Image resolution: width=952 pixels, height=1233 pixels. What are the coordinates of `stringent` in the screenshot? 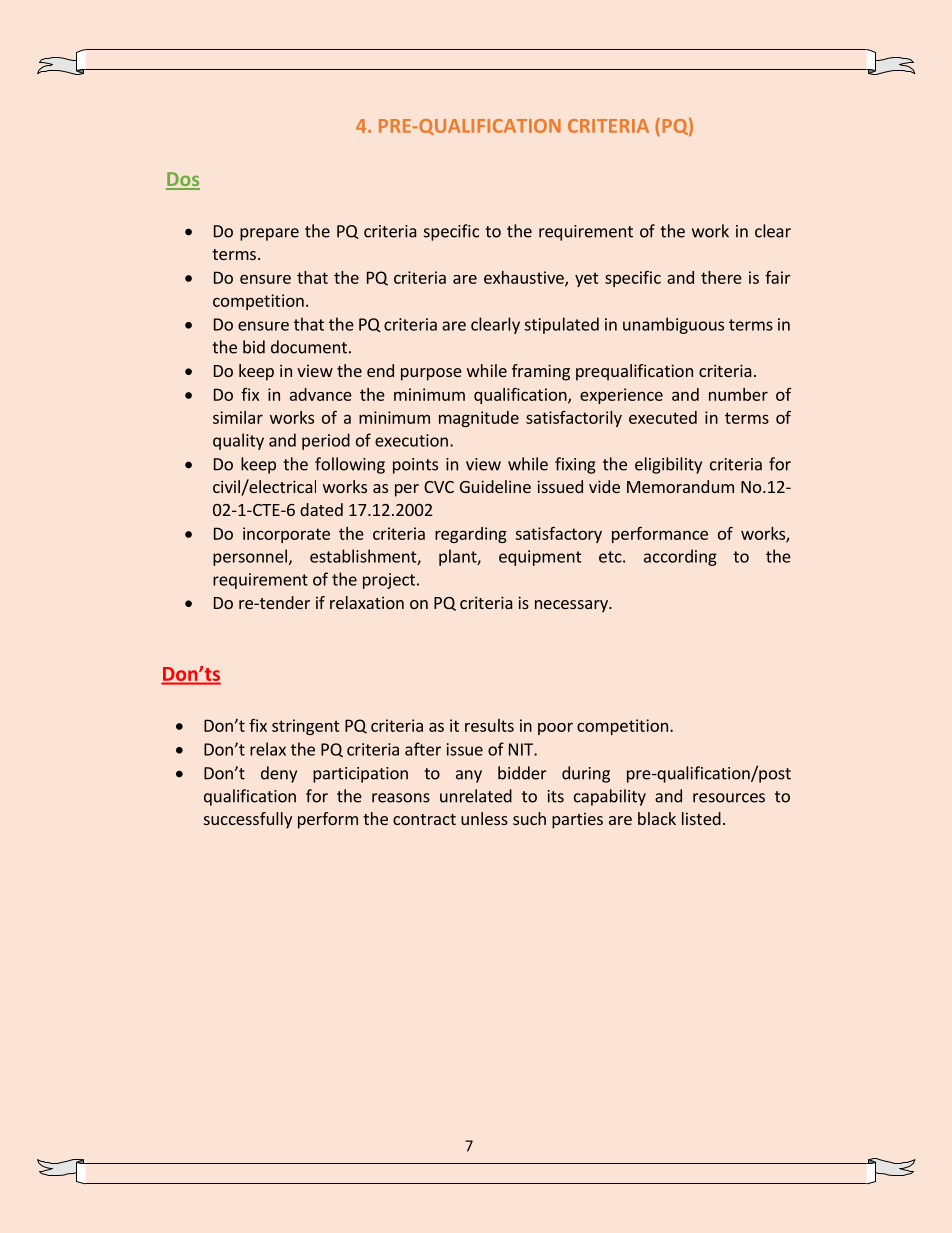 It's located at (306, 727).
